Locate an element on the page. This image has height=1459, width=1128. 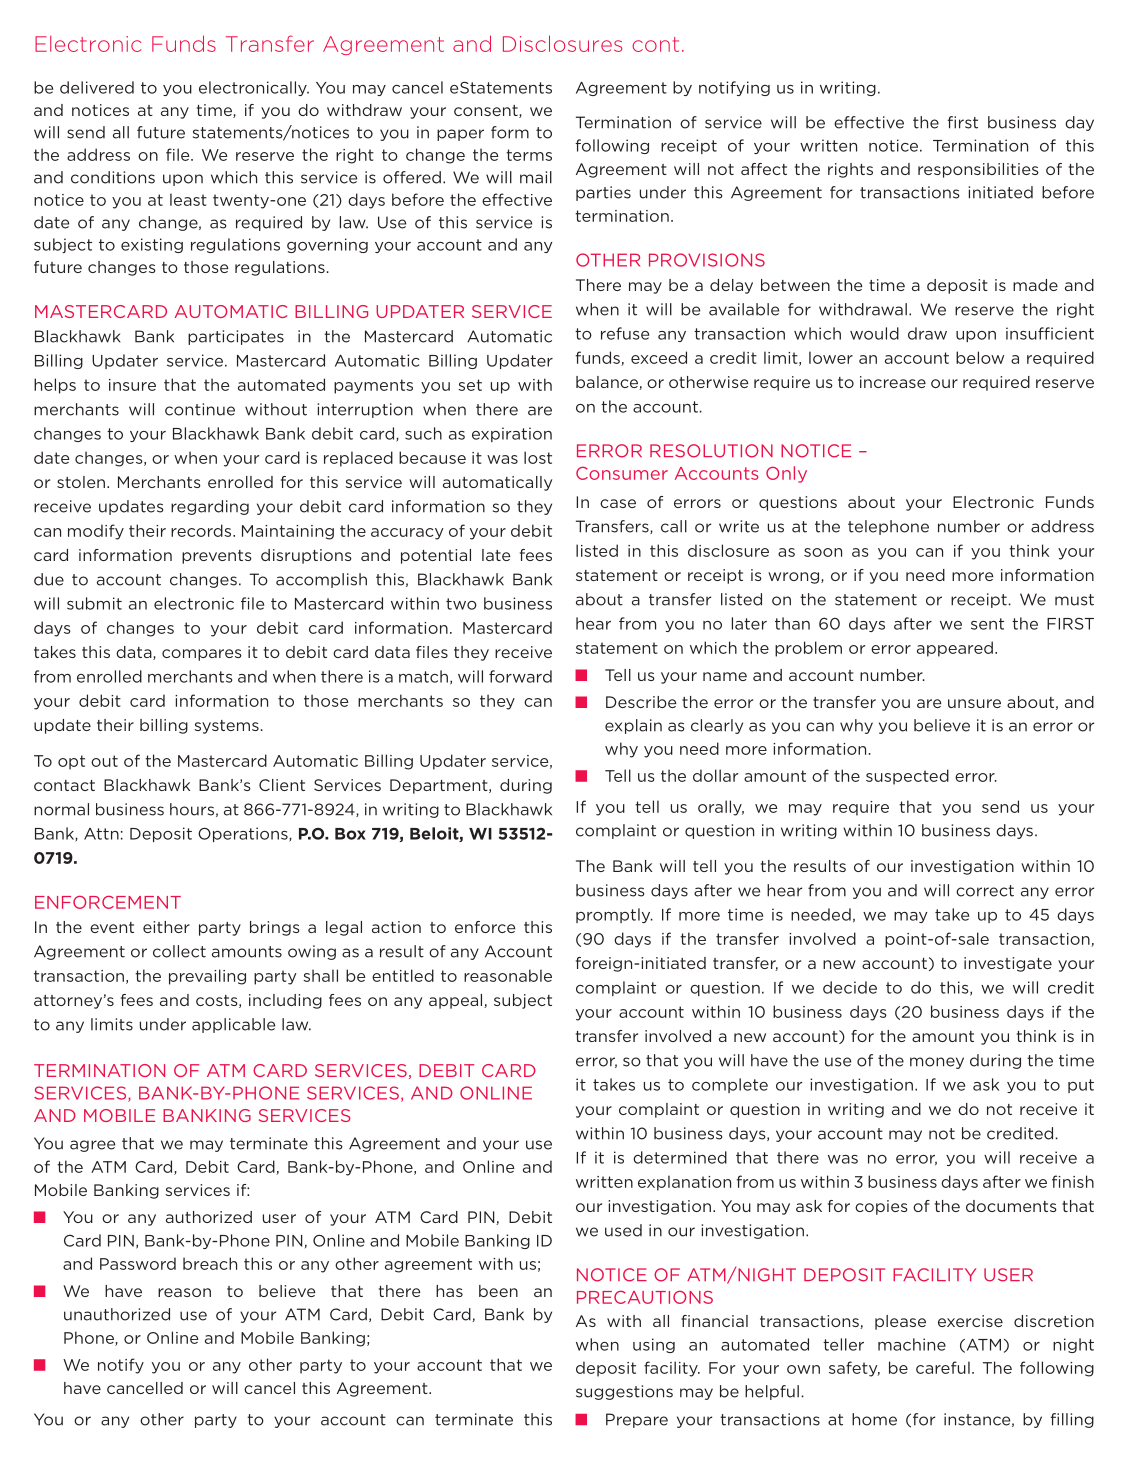
careful is located at coordinates (943, 1367).
